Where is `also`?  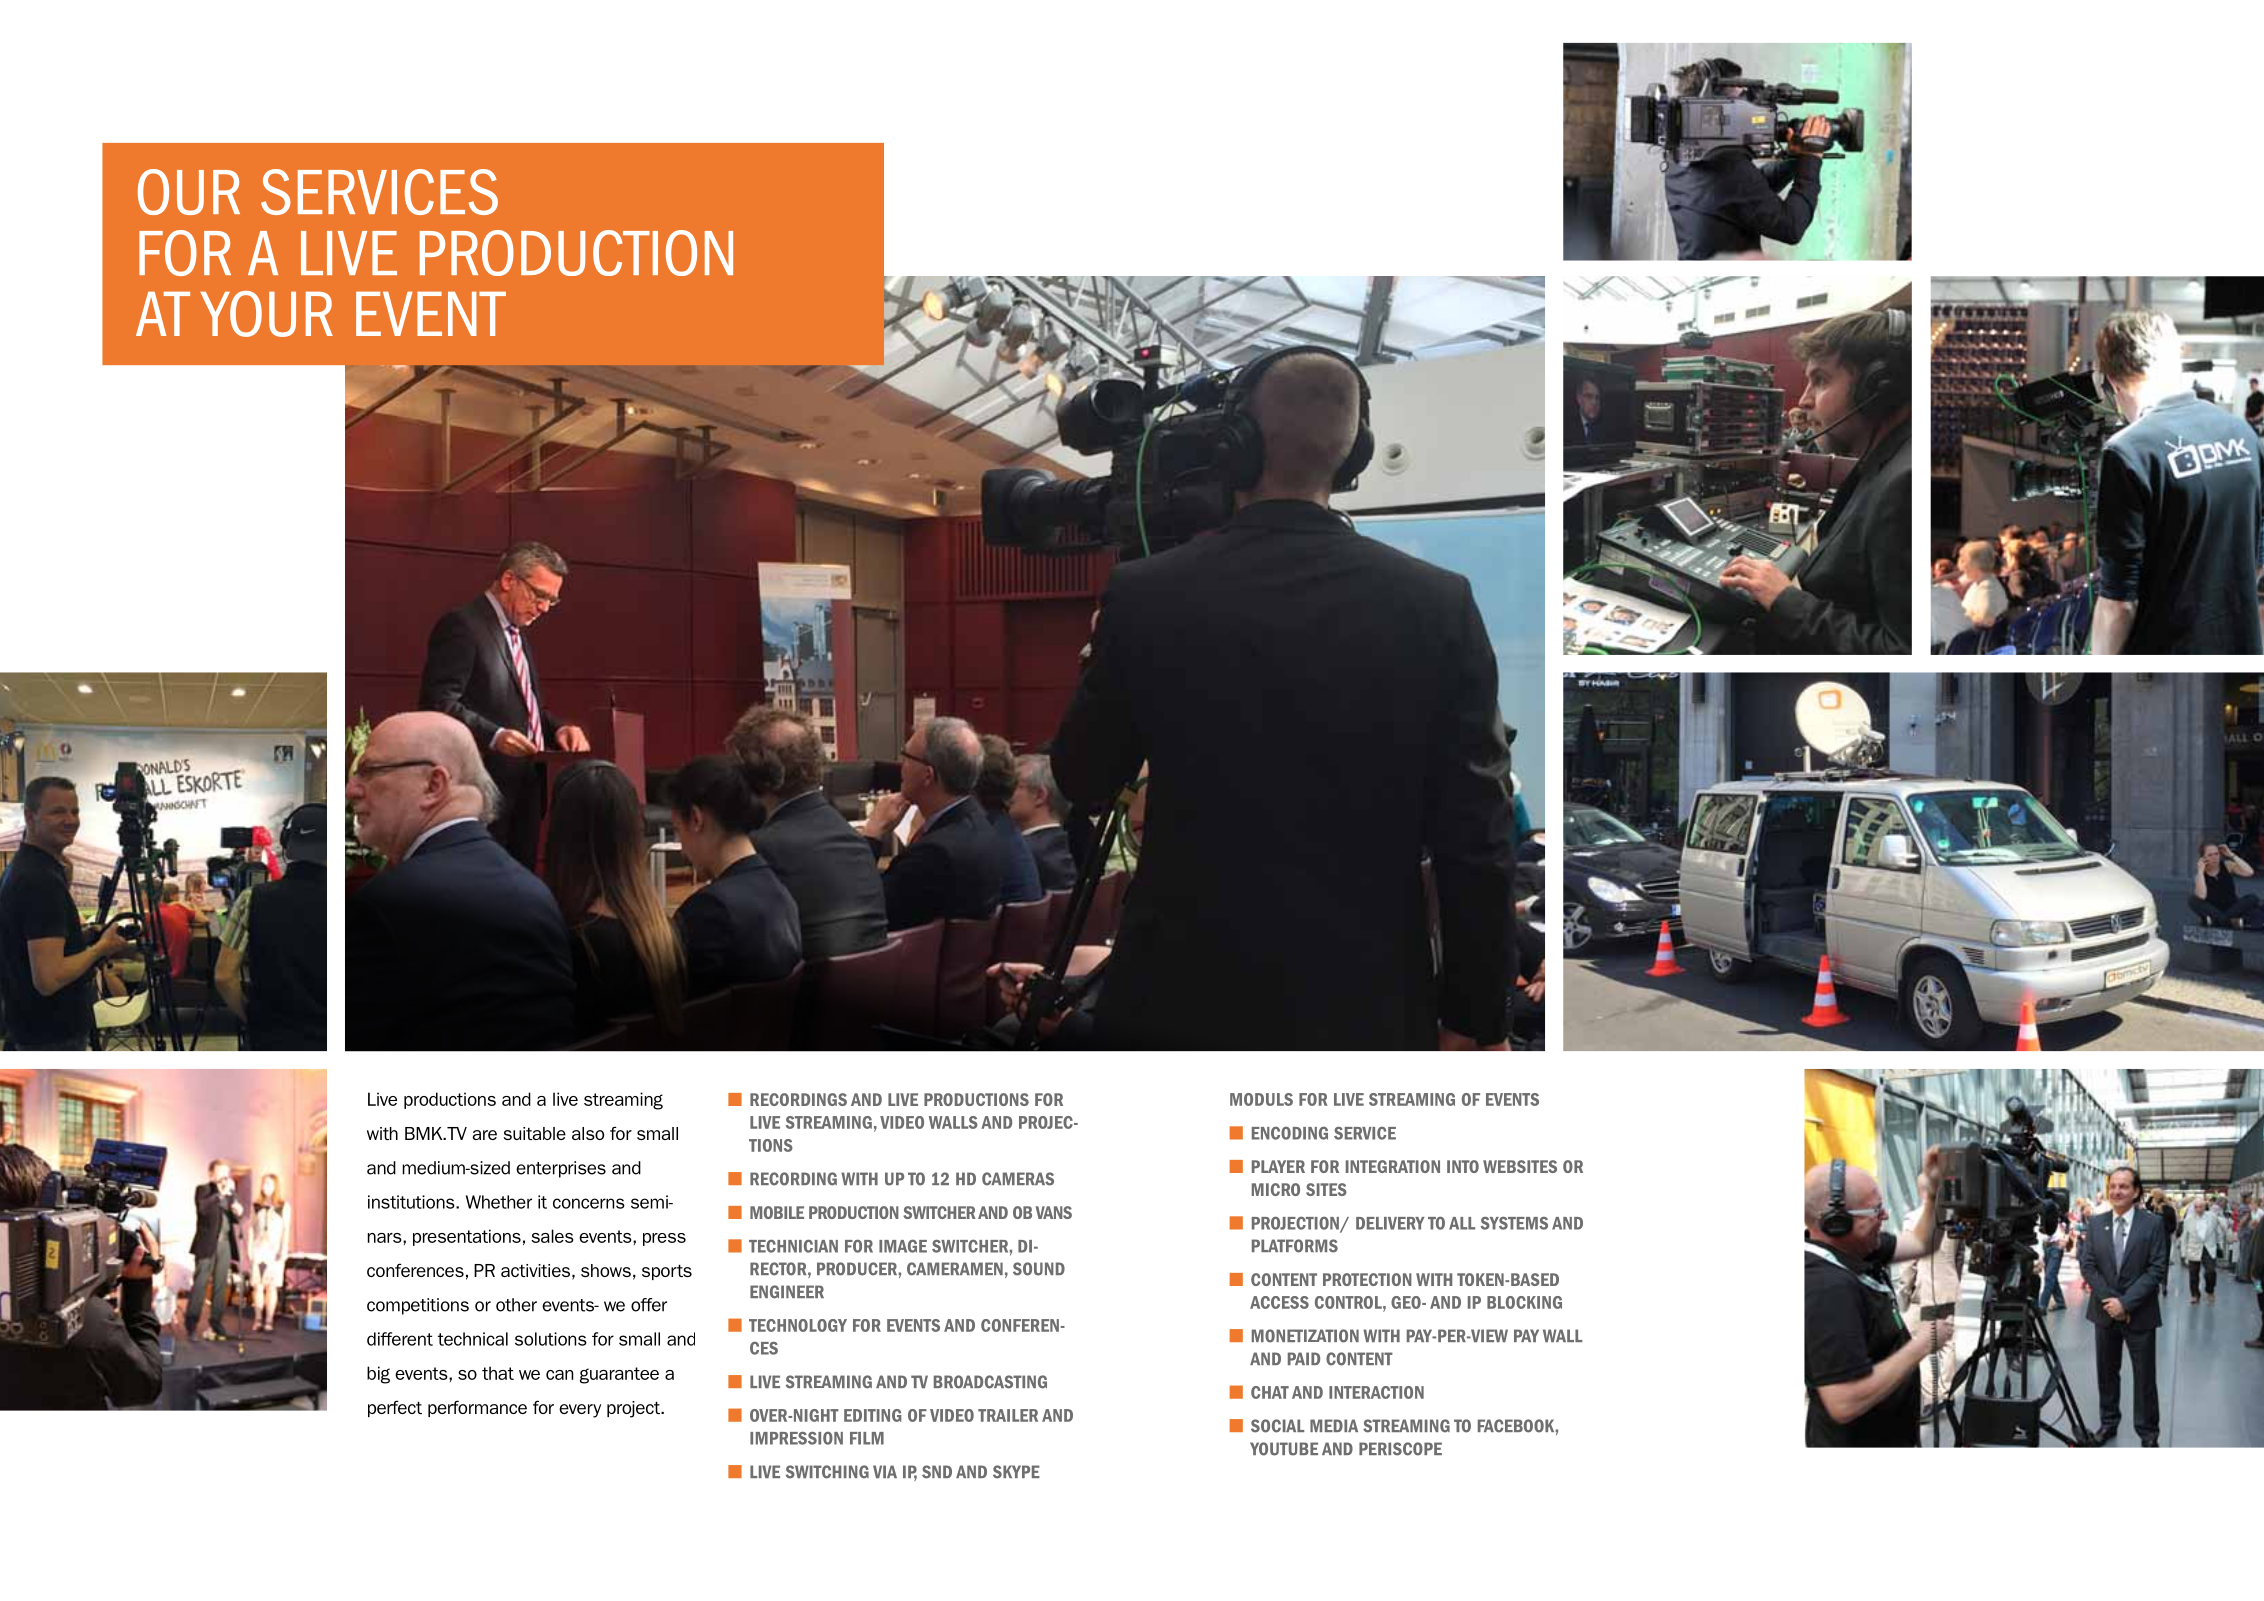 also is located at coordinates (588, 1133).
